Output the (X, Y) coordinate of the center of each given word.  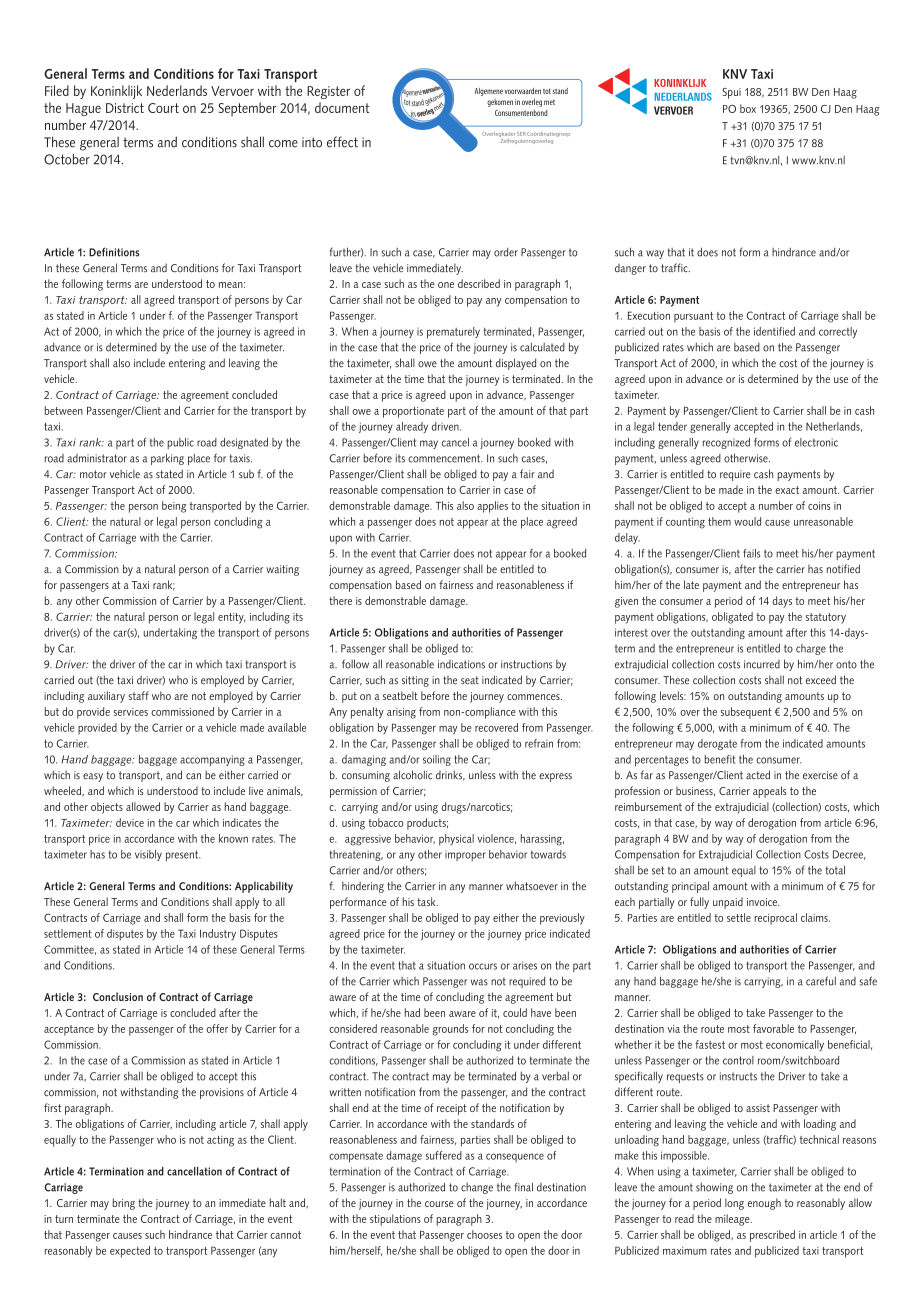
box (748, 108)
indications (461, 664)
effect (342, 142)
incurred (762, 664)
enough (764, 1204)
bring (123, 1204)
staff (138, 695)
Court (163, 108)
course (439, 1204)
